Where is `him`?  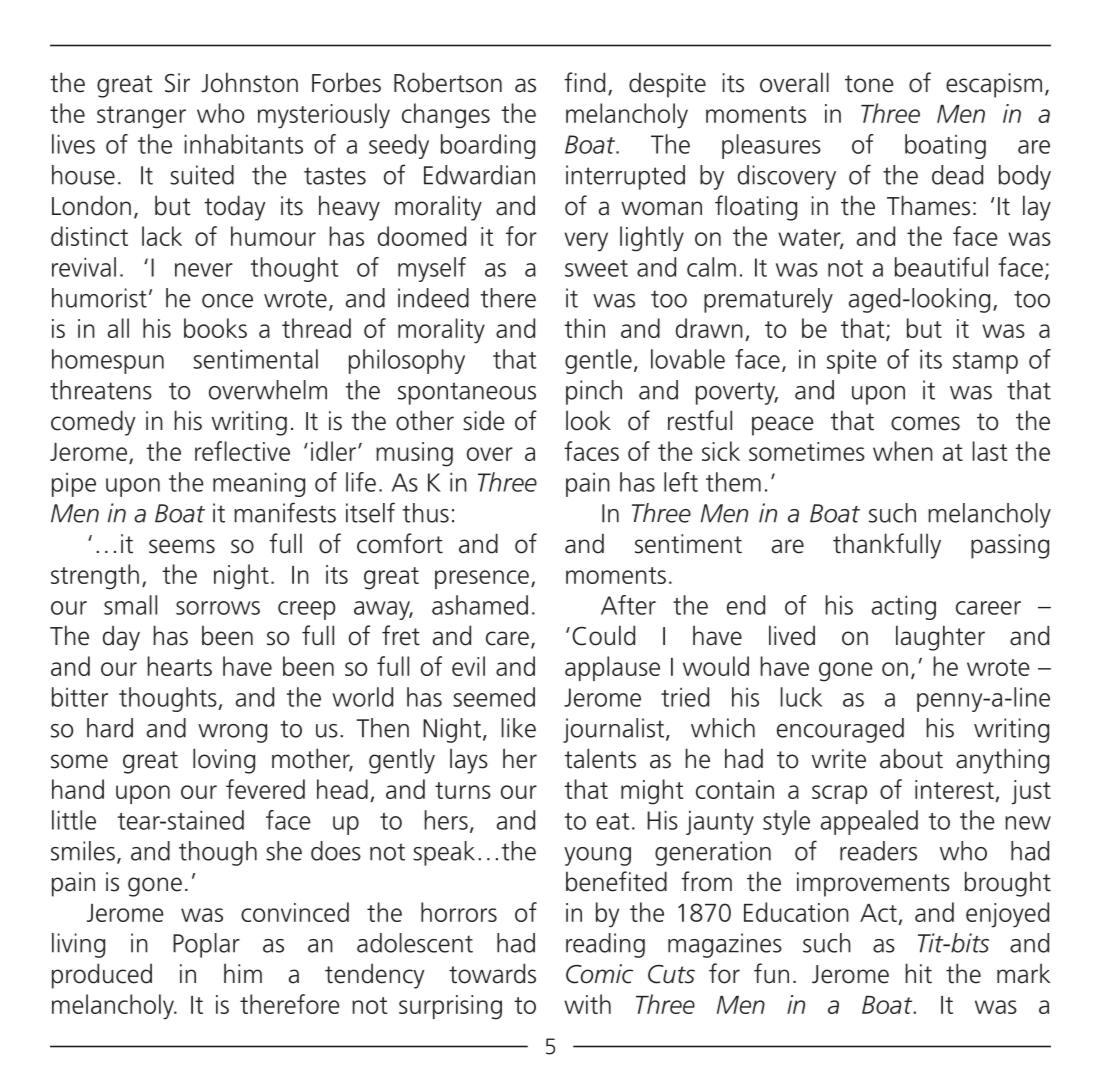
him is located at coordinates (243, 973).
